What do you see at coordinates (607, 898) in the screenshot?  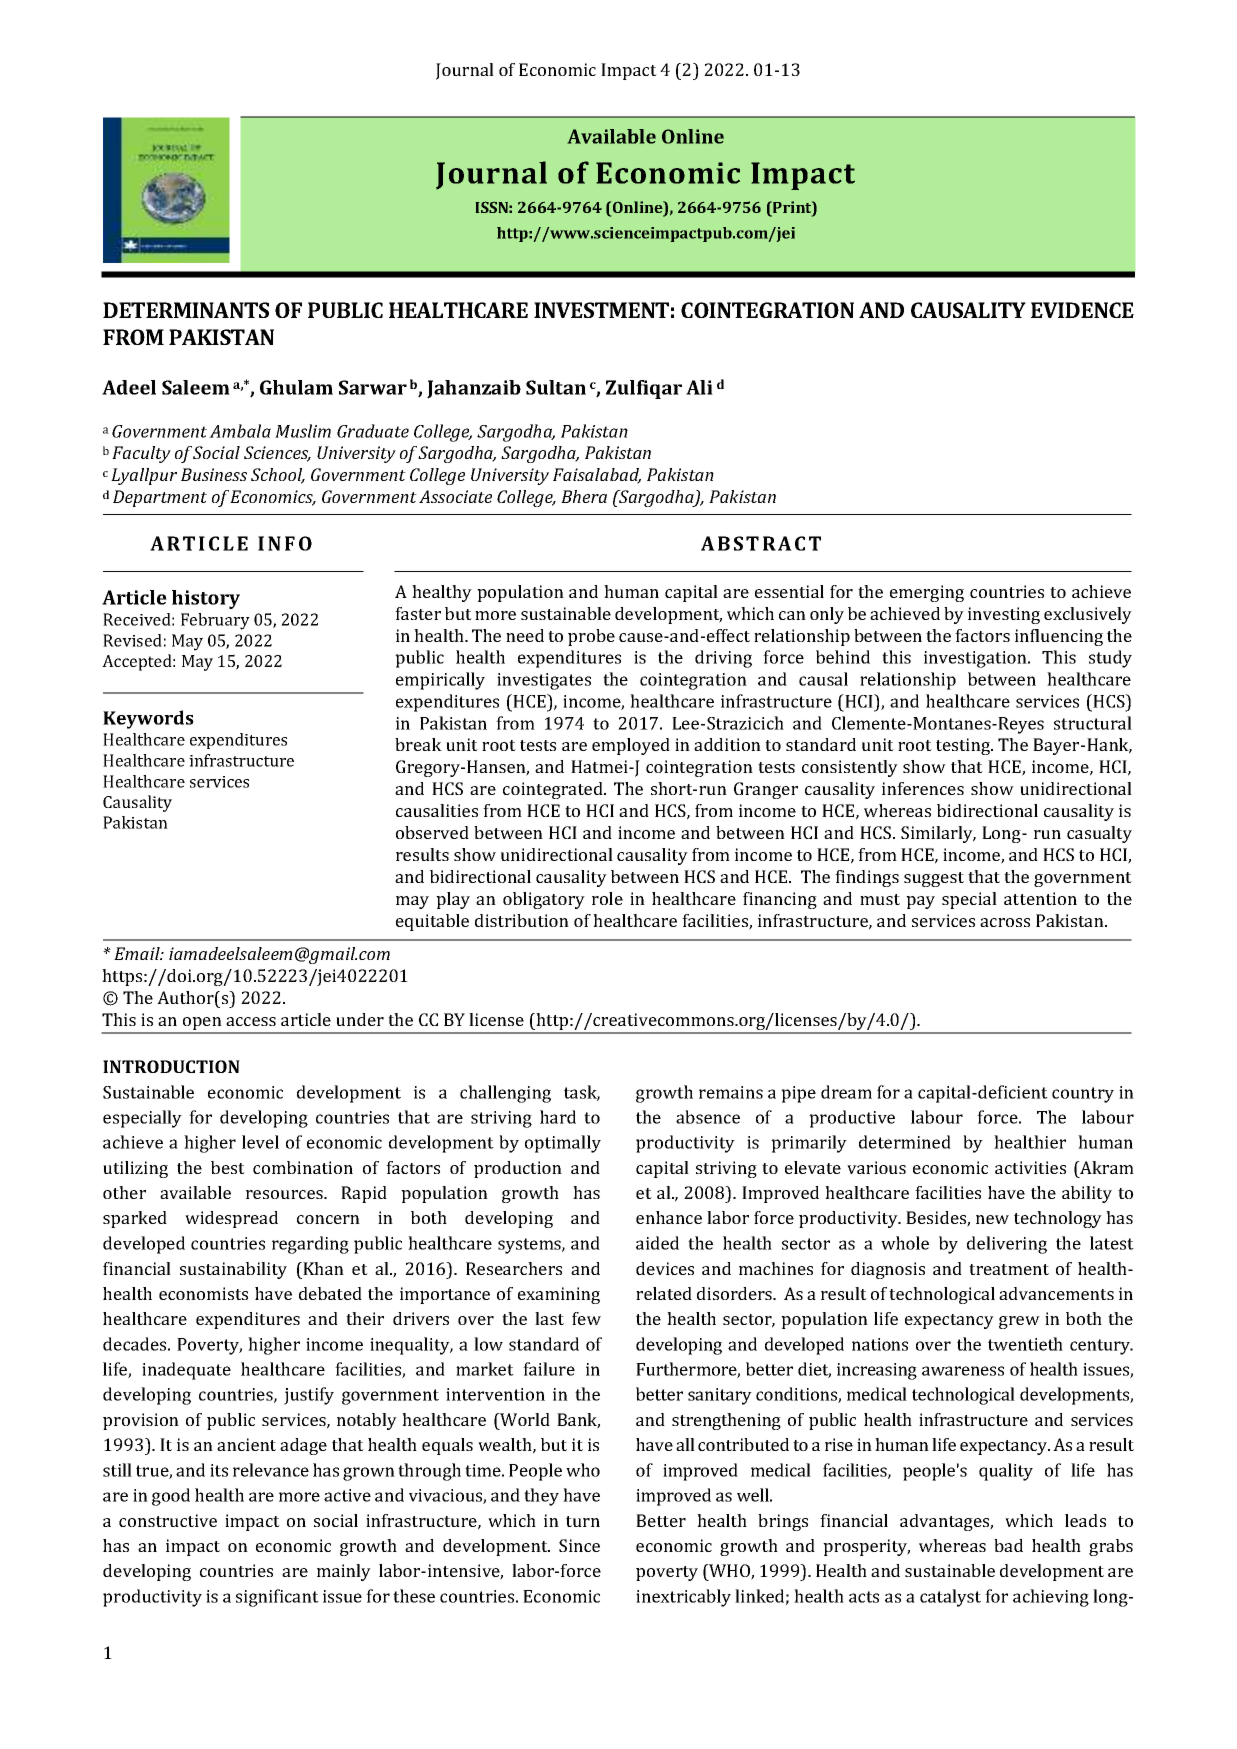 I see `role` at bounding box center [607, 898].
